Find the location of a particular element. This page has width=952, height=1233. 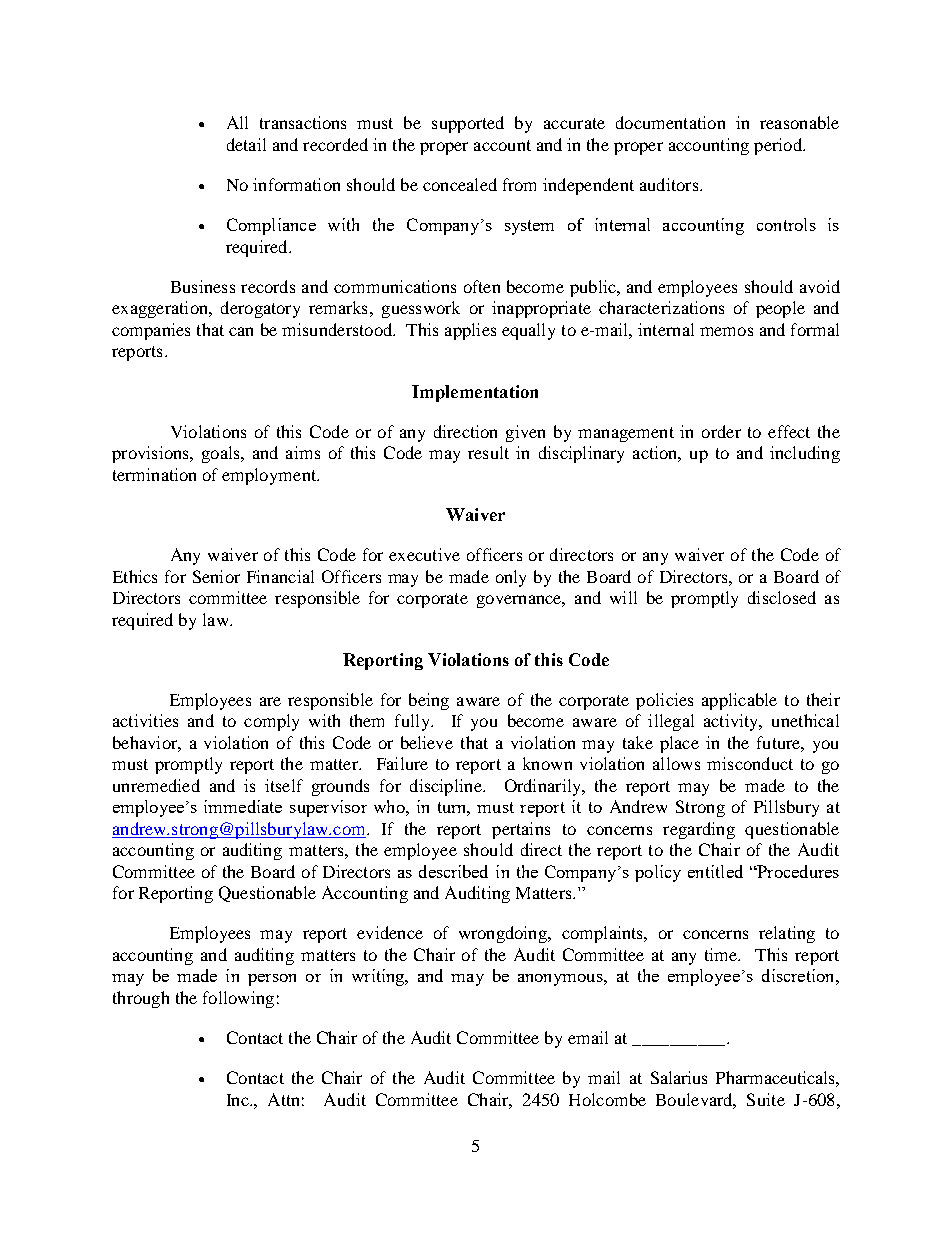

following is located at coordinates (238, 999).
